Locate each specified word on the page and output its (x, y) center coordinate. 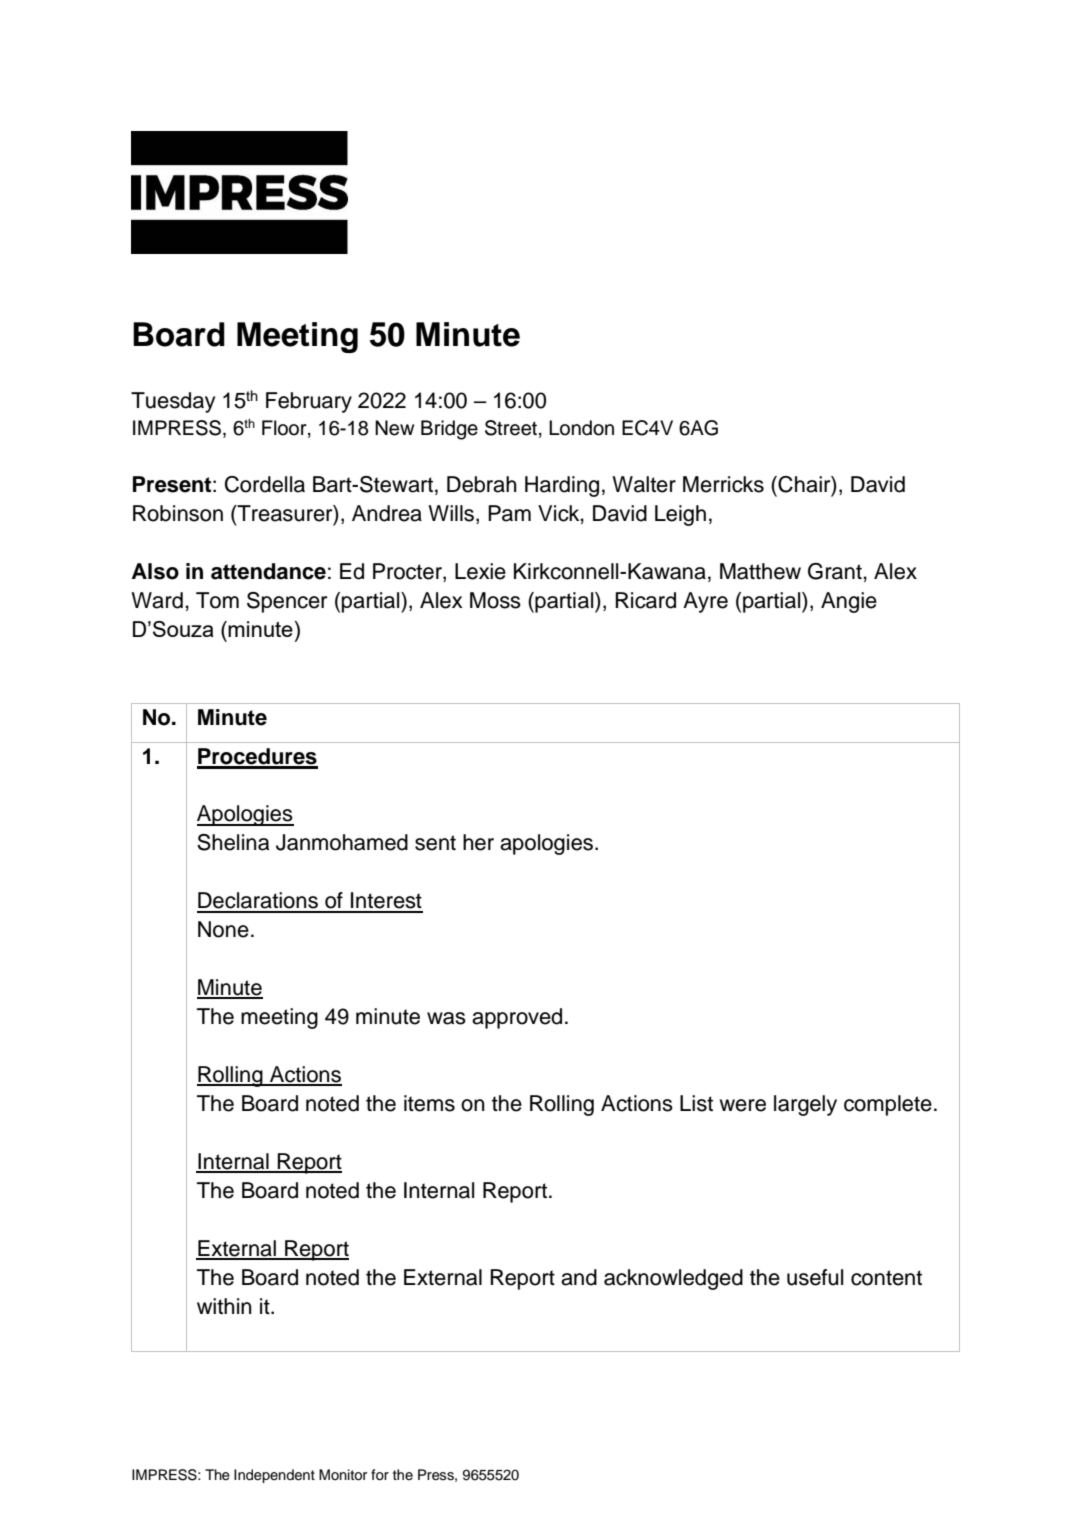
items (429, 1103)
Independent (274, 1476)
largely (805, 1105)
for (380, 1474)
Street (511, 428)
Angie (849, 602)
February (309, 402)
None (223, 929)
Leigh (680, 515)
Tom (217, 600)
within (224, 1306)
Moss (495, 600)
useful (815, 1277)
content (886, 1278)
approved (517, 1018)
